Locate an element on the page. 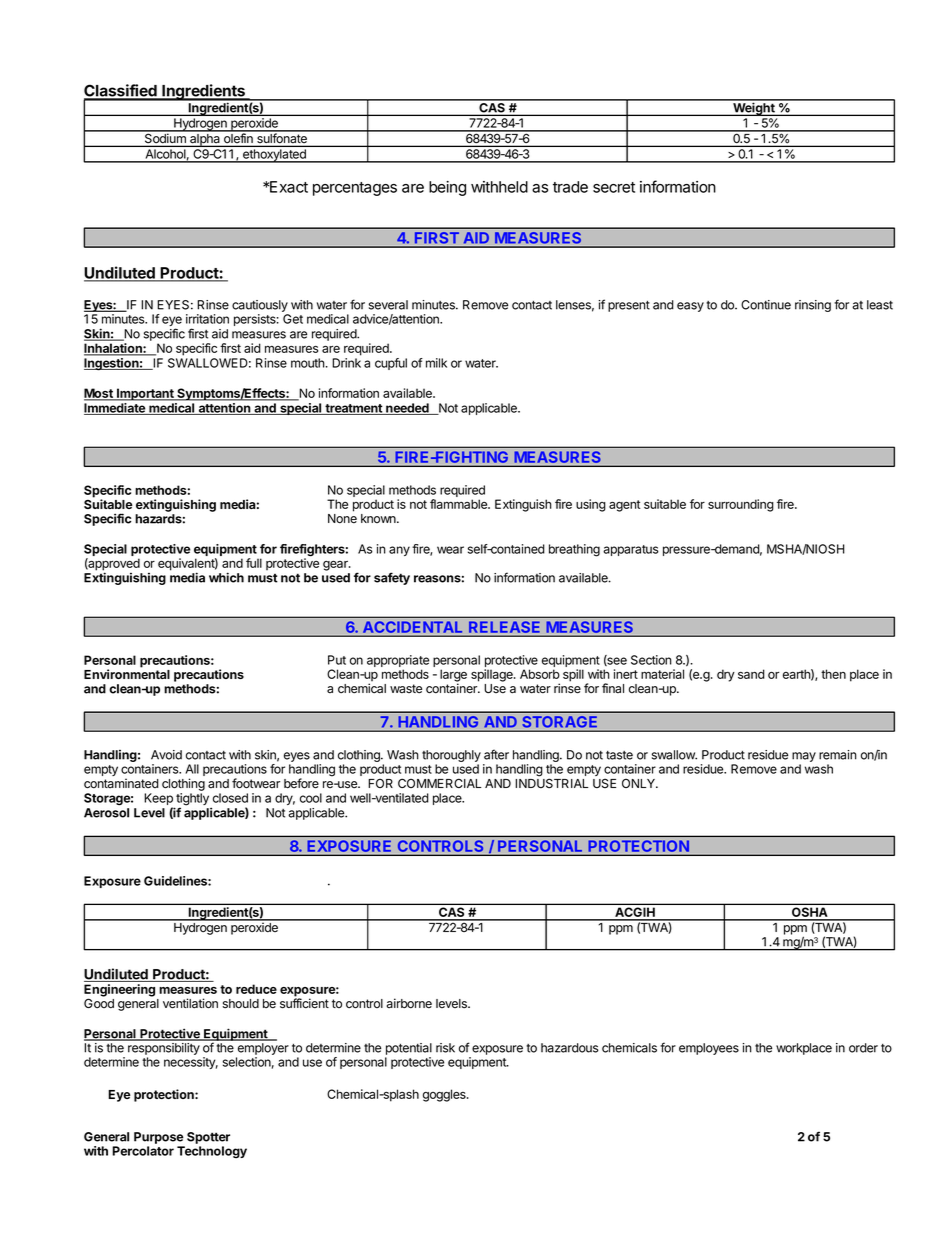  ethoxylated is located at coordinates (274, 156).
